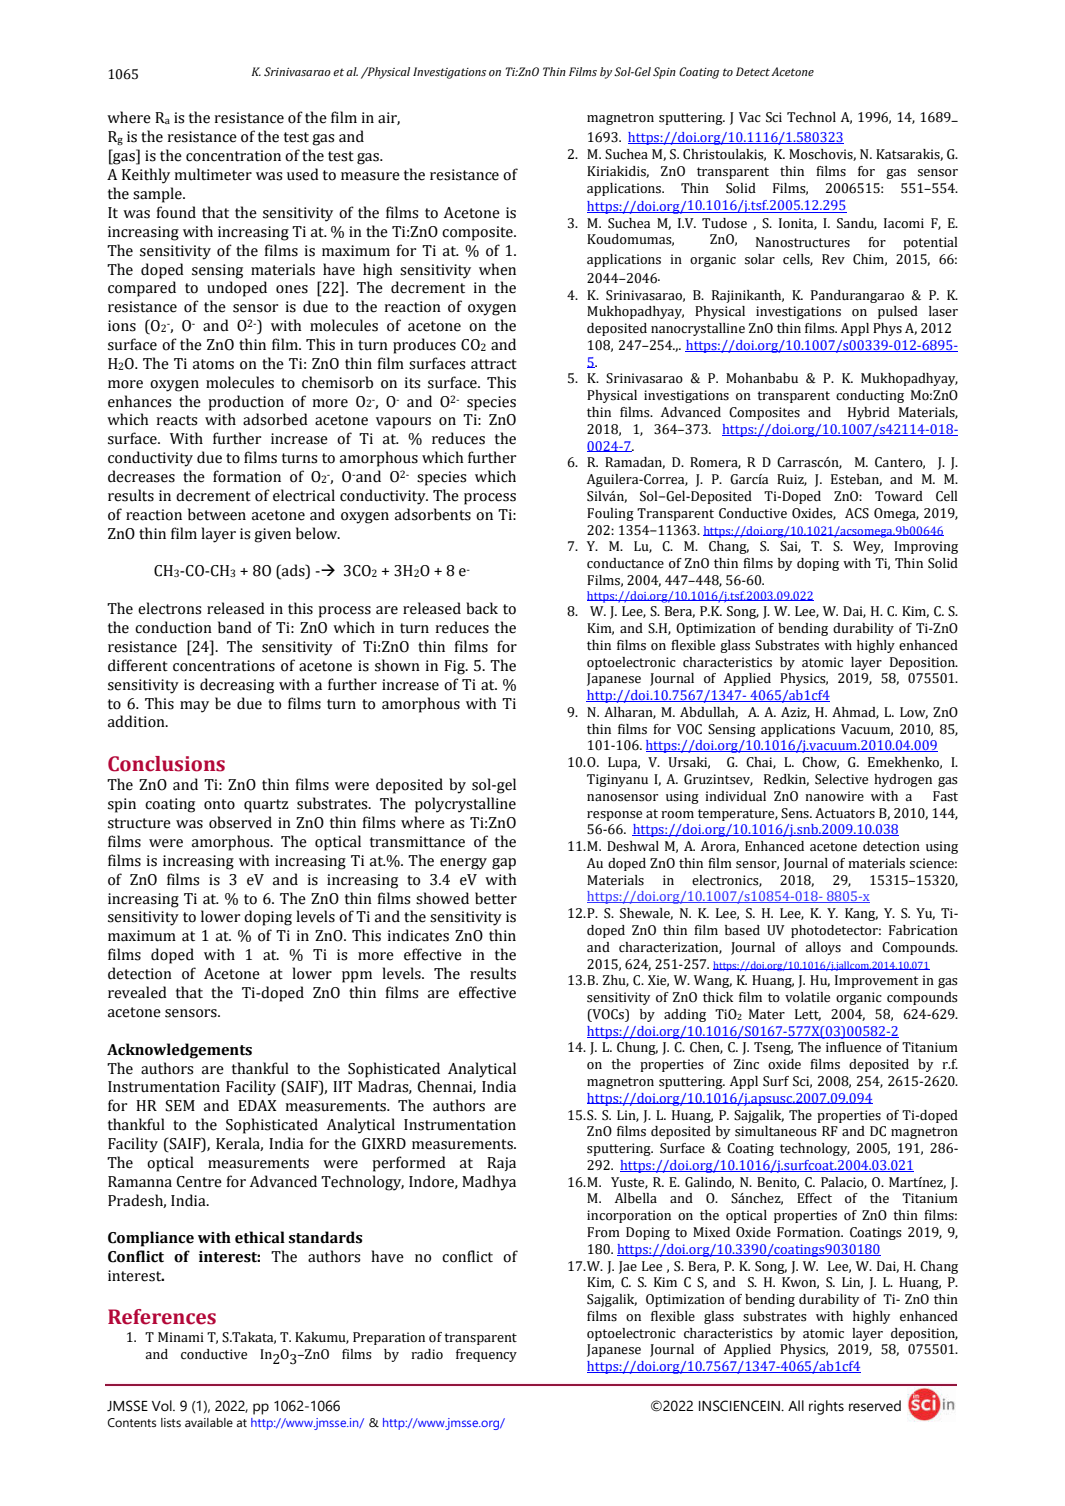 The width and height of the screenshot is (1065, 1506). What do you see at coordinates (930, 243) in the screenshot?
I see `potential` at bounding box center [930, 243].
